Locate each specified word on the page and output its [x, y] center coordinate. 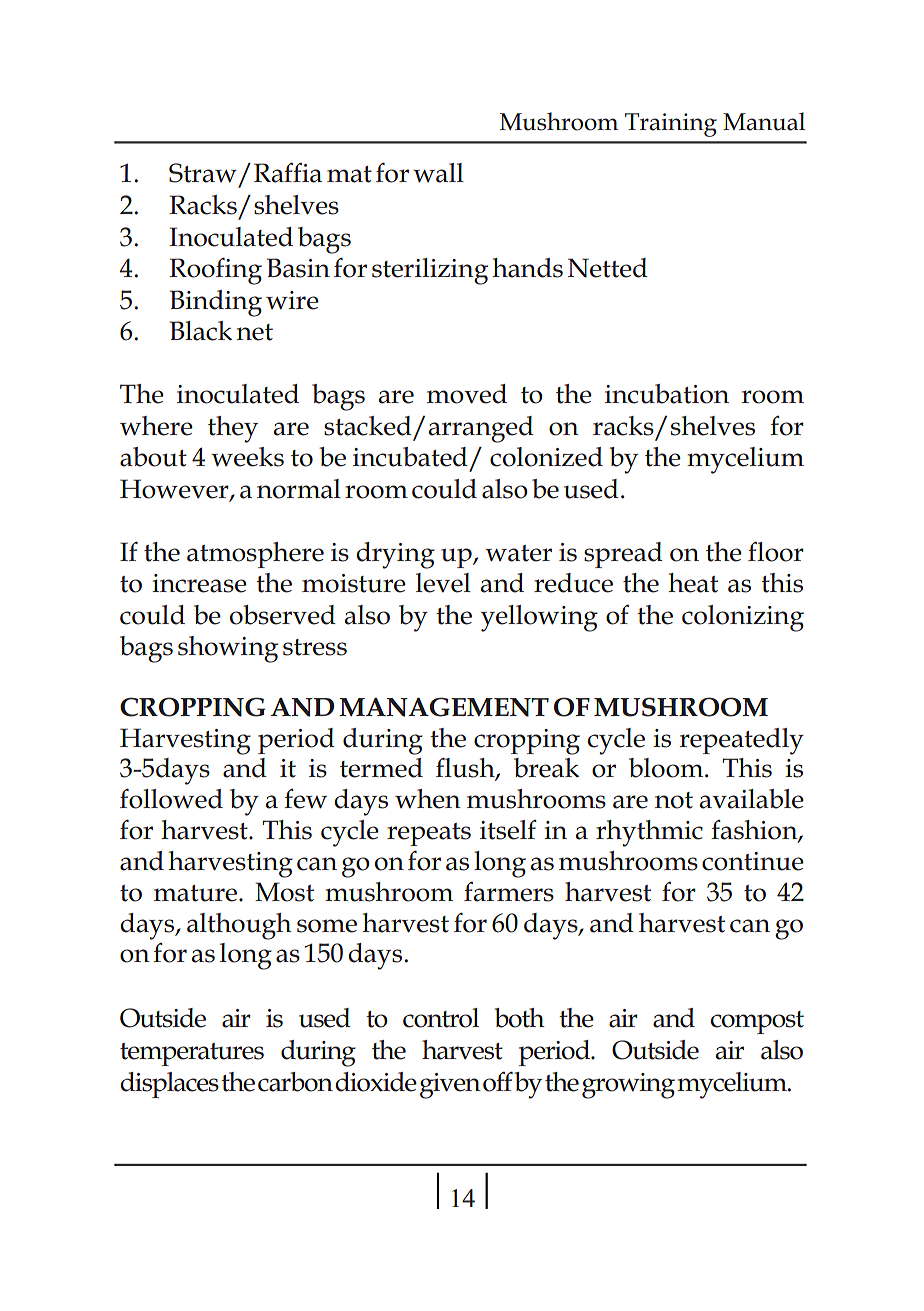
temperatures [192, 1054]
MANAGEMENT [444, 707]
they [233, 429]
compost [757, 1022]
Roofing [215, 271]
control [441, 1018]
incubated [410, 457]
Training [671, 125]
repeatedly [741, 741]
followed [171, 799]
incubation [667, 394]
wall [438, 173]
